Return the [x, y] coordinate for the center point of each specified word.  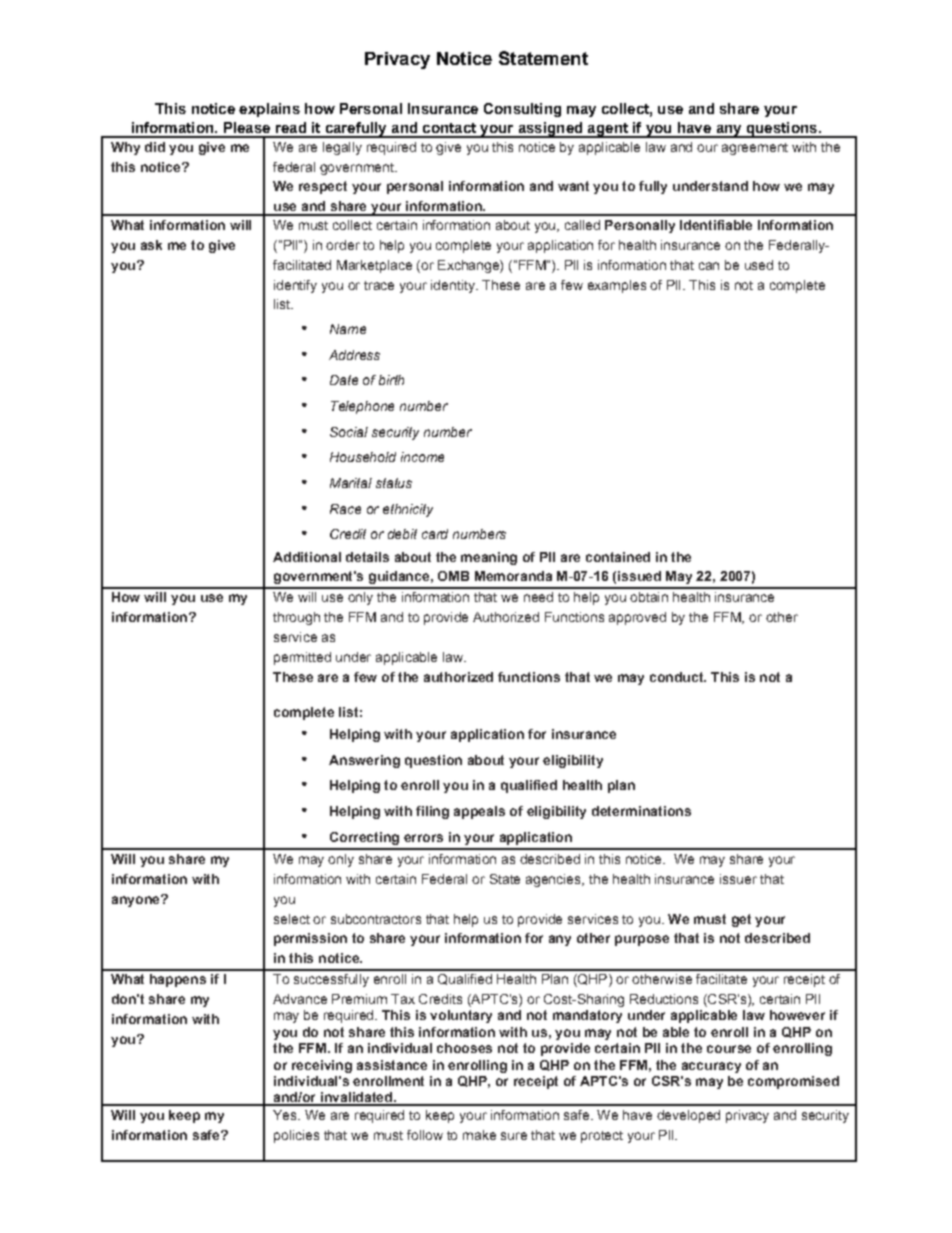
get [741, 920]
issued [639, 576]
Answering [364, 761]
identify [295, 286]
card [435, 534]
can [709, 266]
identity [454, 286]
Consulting [522, 110]
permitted [302, 658]
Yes [286, 1115]
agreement [755, 149]
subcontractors [376, 919]
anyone [137, 901]
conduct [677, 677]
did [155, 147]
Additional [307, 557]
